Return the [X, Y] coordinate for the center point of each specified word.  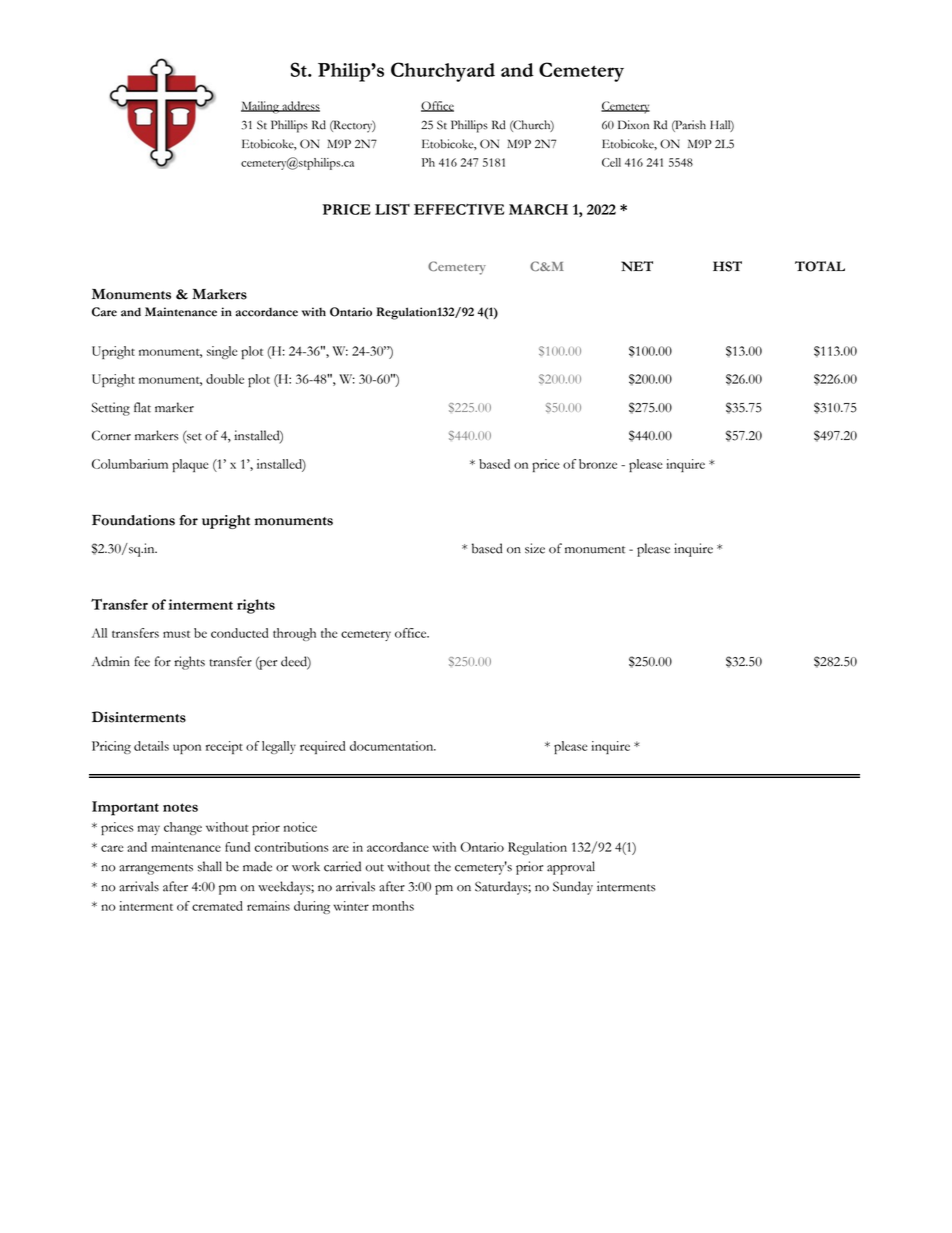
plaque [190, 465]
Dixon [633, 124]
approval [571, 868]
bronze [598, 464]
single [222, 352]
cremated [217, 906]
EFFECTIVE [459, 209]
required [323, 747]
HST [727, 266]
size [535, 548]
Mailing [261, 107]
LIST [392, 209]
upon [187, 749]
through [294, 634]
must [176, 634]
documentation [393, 746]
